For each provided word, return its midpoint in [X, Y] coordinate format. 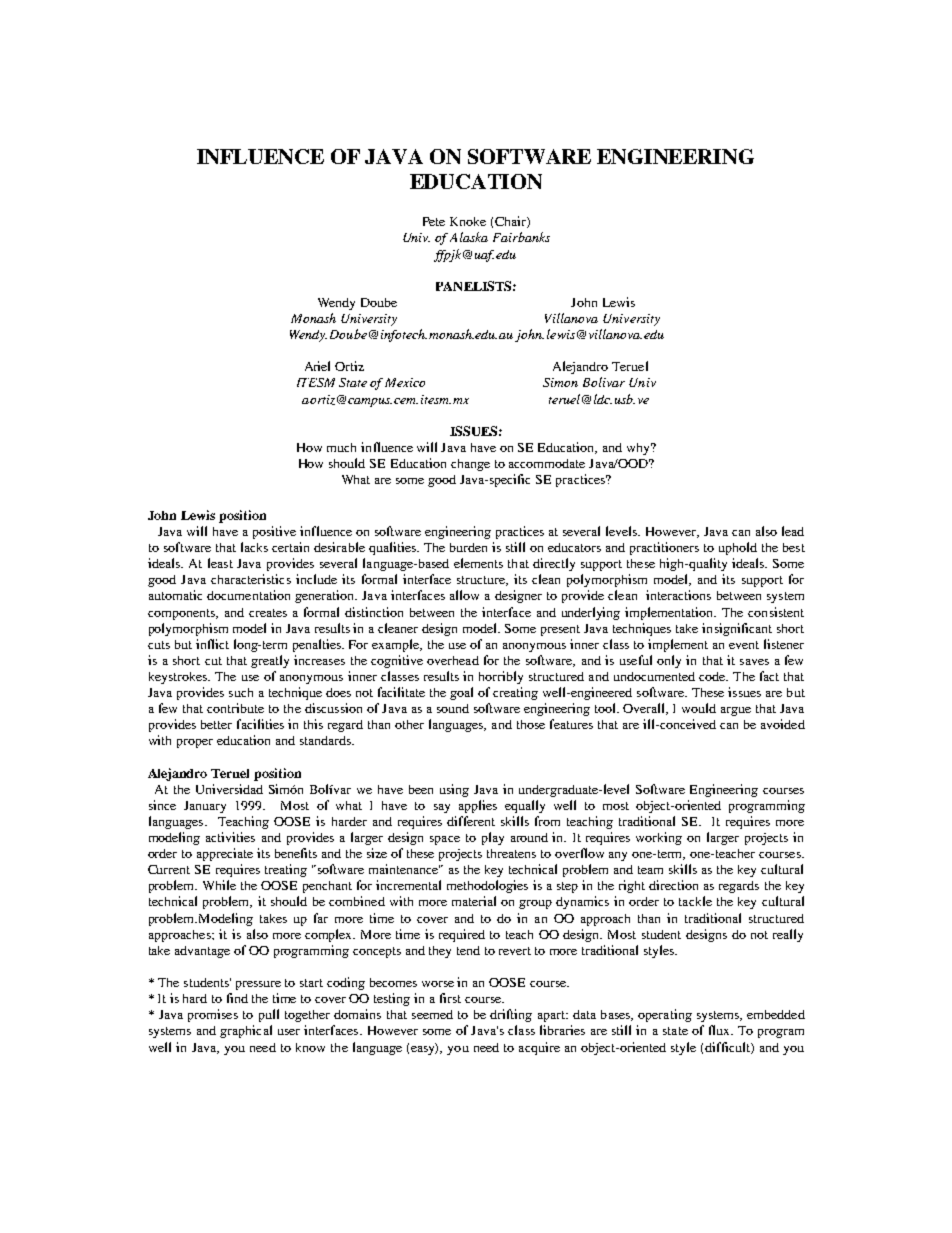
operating [665, 1015]
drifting [511, 1015]
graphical [246, 1031]
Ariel [317, 366]
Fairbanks [521, 237]
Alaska [469, 237]
